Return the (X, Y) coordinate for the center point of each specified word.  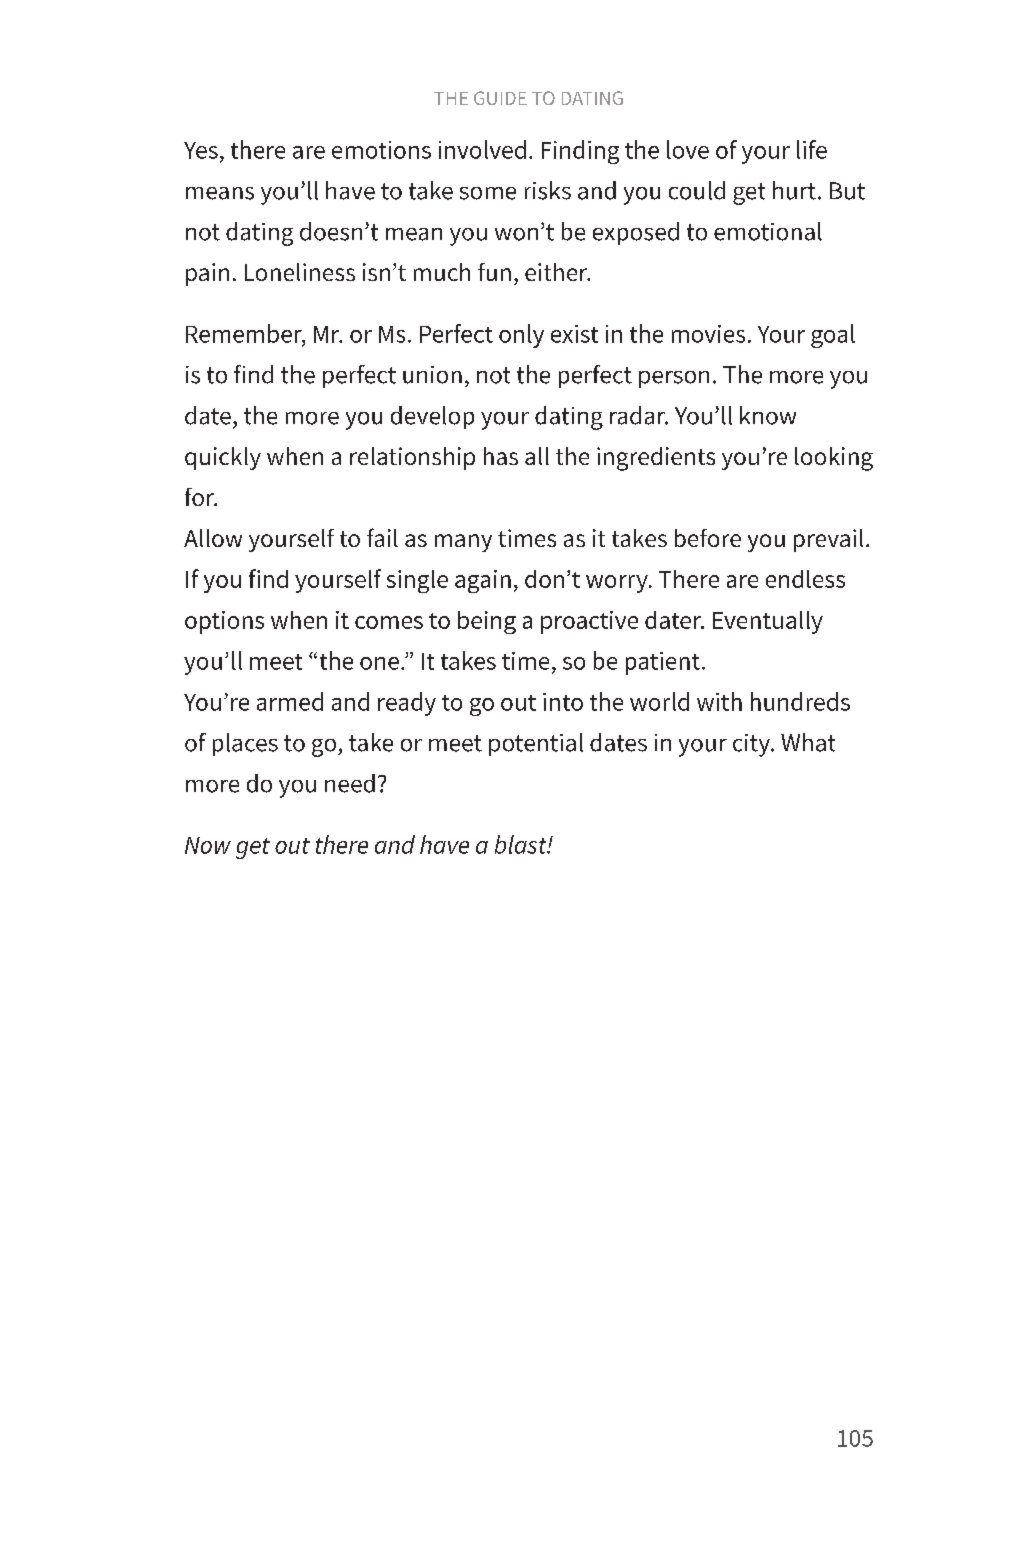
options (224, 622)
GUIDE (500, 98)
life (812, 149)
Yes (201, 150)
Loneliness (300, 272)
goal (833, 336)
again (483, 581)
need (350, 783)
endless (805, 579)
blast (522, 844)
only (521, 336)
